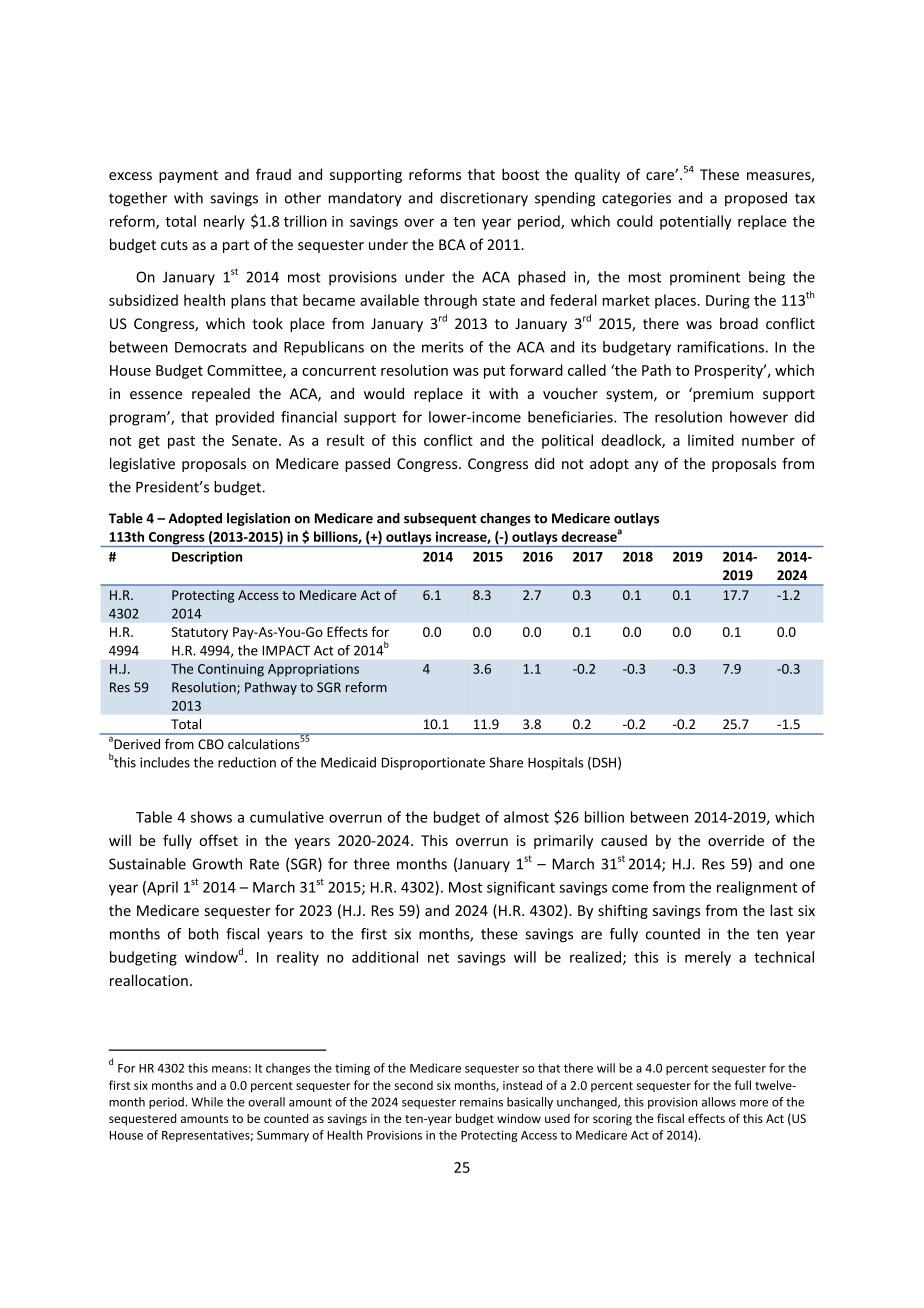  Describe the element at coordinates (555, 763) in the document. I see `Hospitals` at that location.
